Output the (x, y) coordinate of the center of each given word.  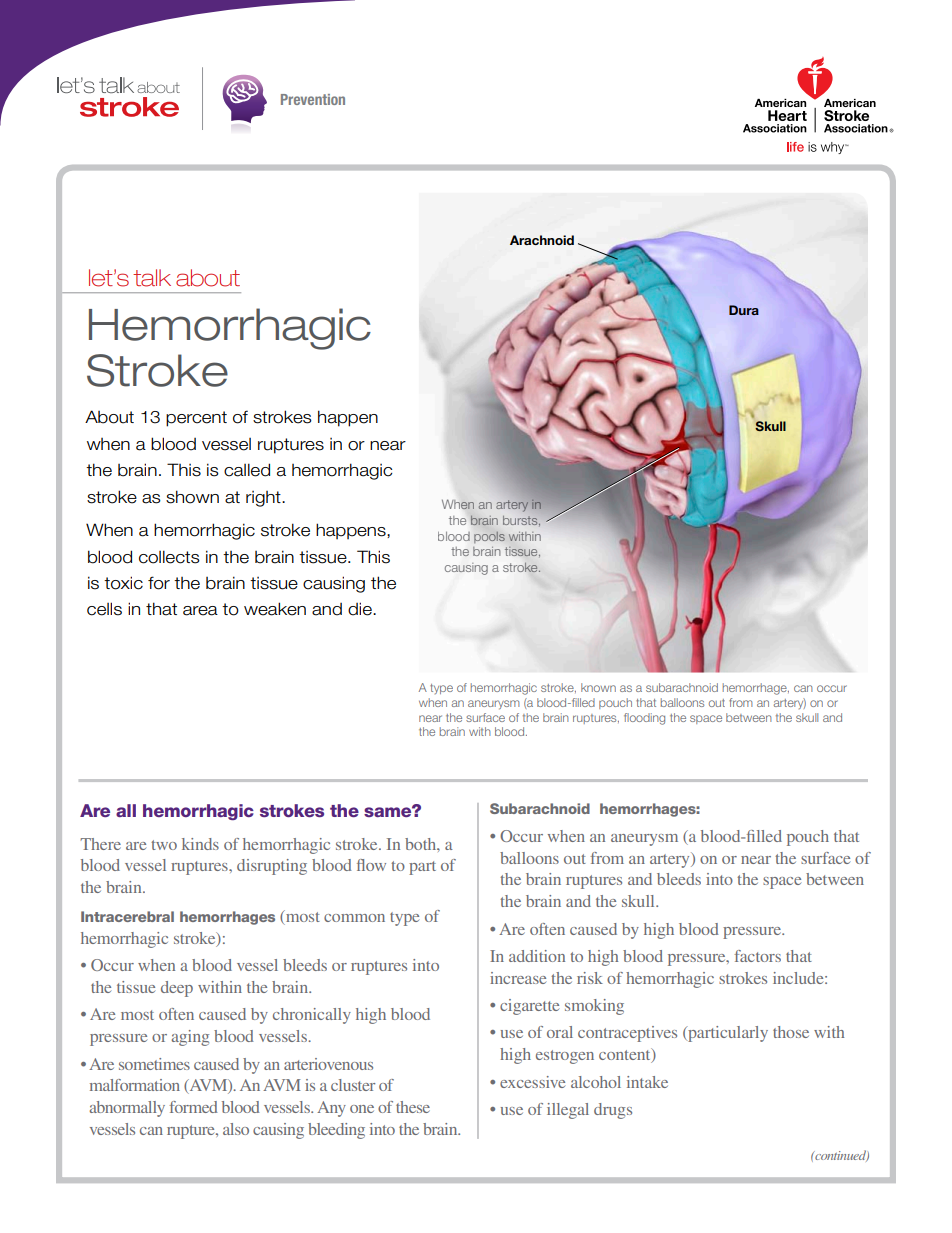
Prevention (313, 99)
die (361, 609)
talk (152, 278)
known (598, 687)
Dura (744, 310)
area (200, 611)
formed (193, 1107)
